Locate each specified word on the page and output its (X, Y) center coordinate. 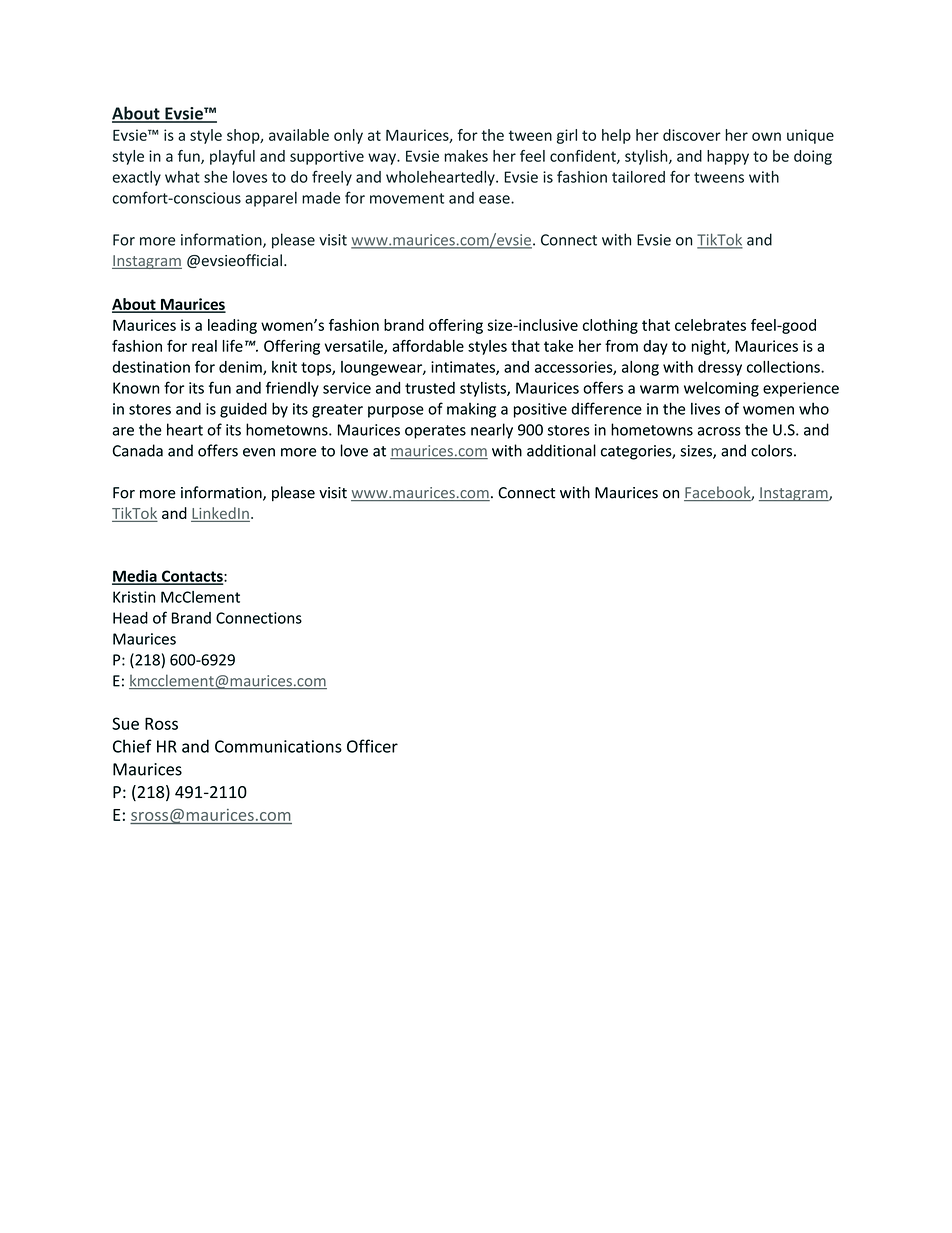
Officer (372, 746)
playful (232, 157)
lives (705, 408)
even (259, 452)
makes (466, 156)
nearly (492, 431)
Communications (278, 746)
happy (728, 157)
